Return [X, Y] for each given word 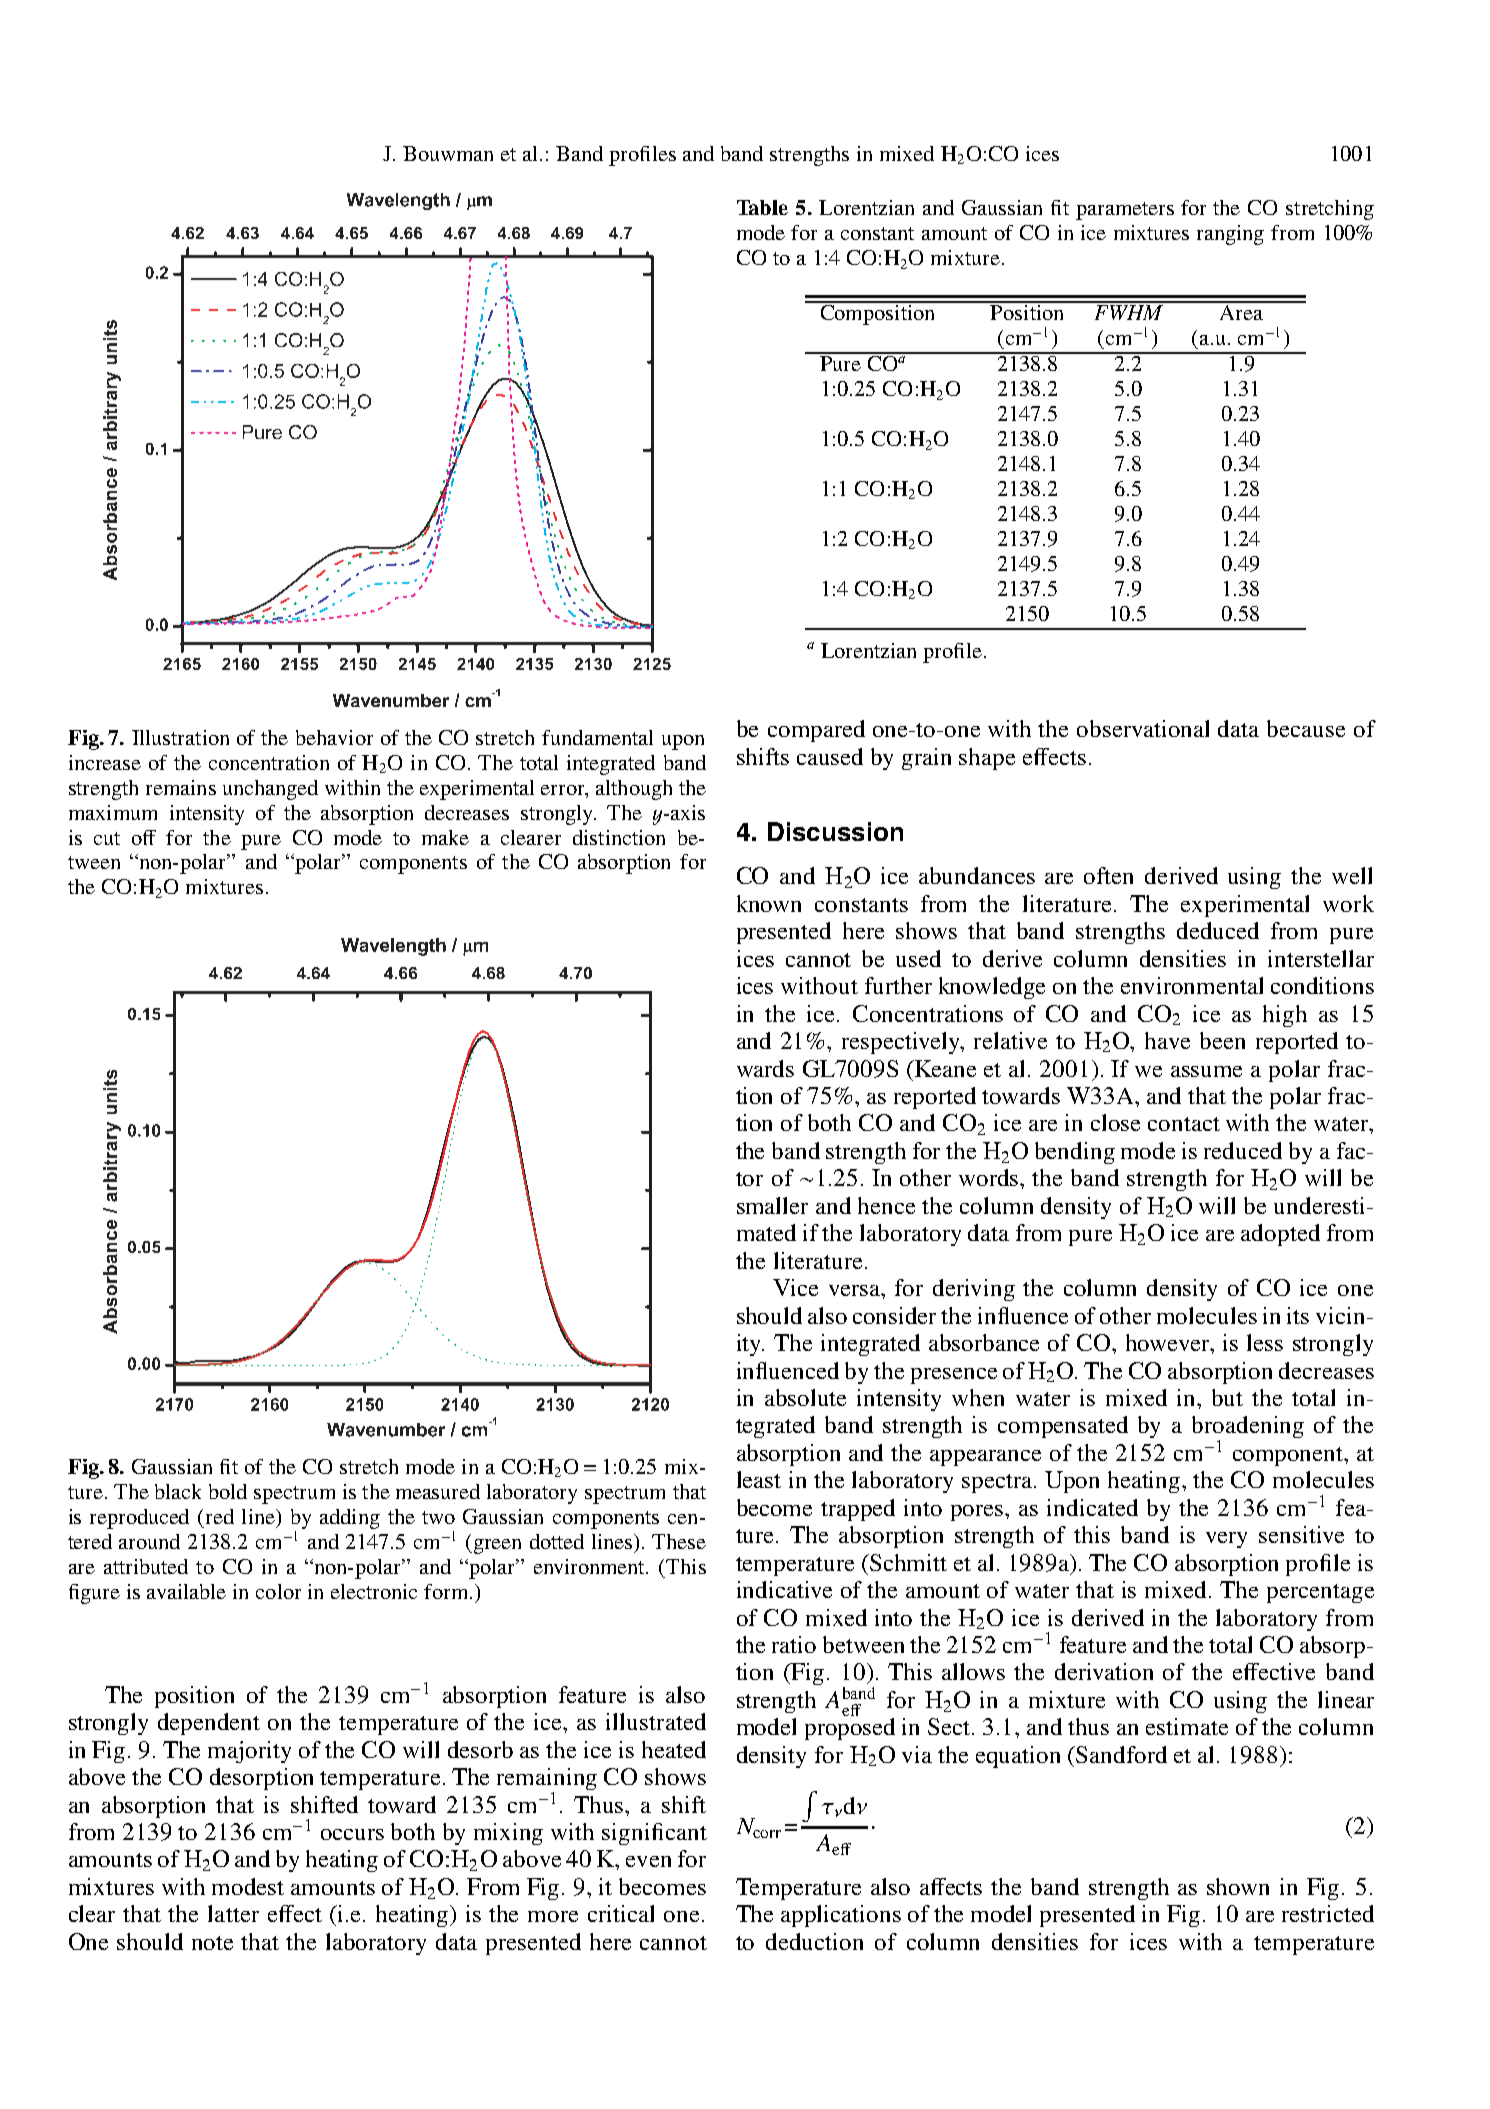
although [634, 790]
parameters [1125, 211]
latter [233, 1913]
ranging [1230, 235]
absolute [805, 1397]
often [1108, 875]
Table [762, 207]
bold [228, 1491]
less [1265, 1342]
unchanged [270, 790]
